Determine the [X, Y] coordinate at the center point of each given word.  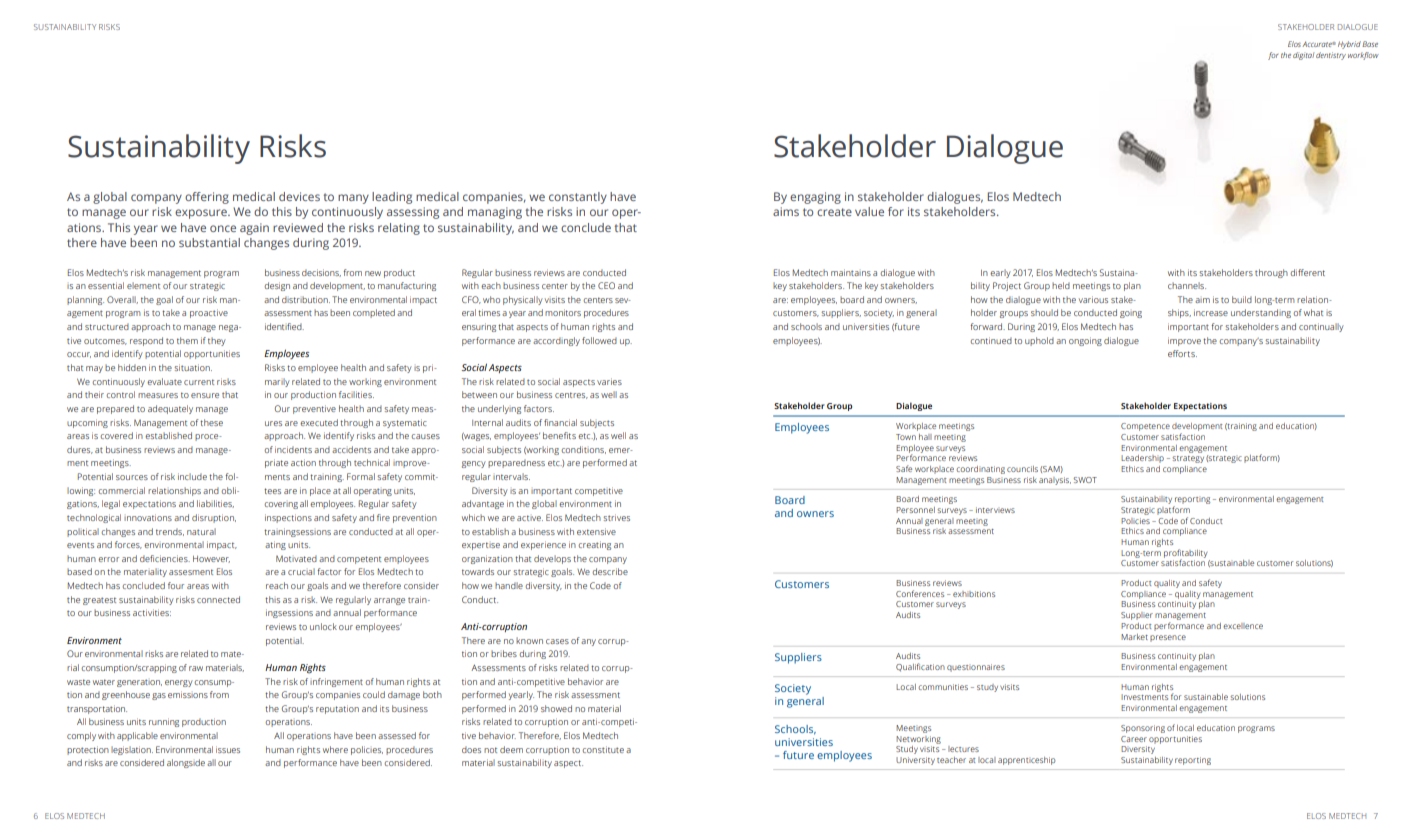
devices [299, 196]
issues [228, 749]
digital [1303, 56]
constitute [603, 749]
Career [1134, 739]
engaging [815, 198]
